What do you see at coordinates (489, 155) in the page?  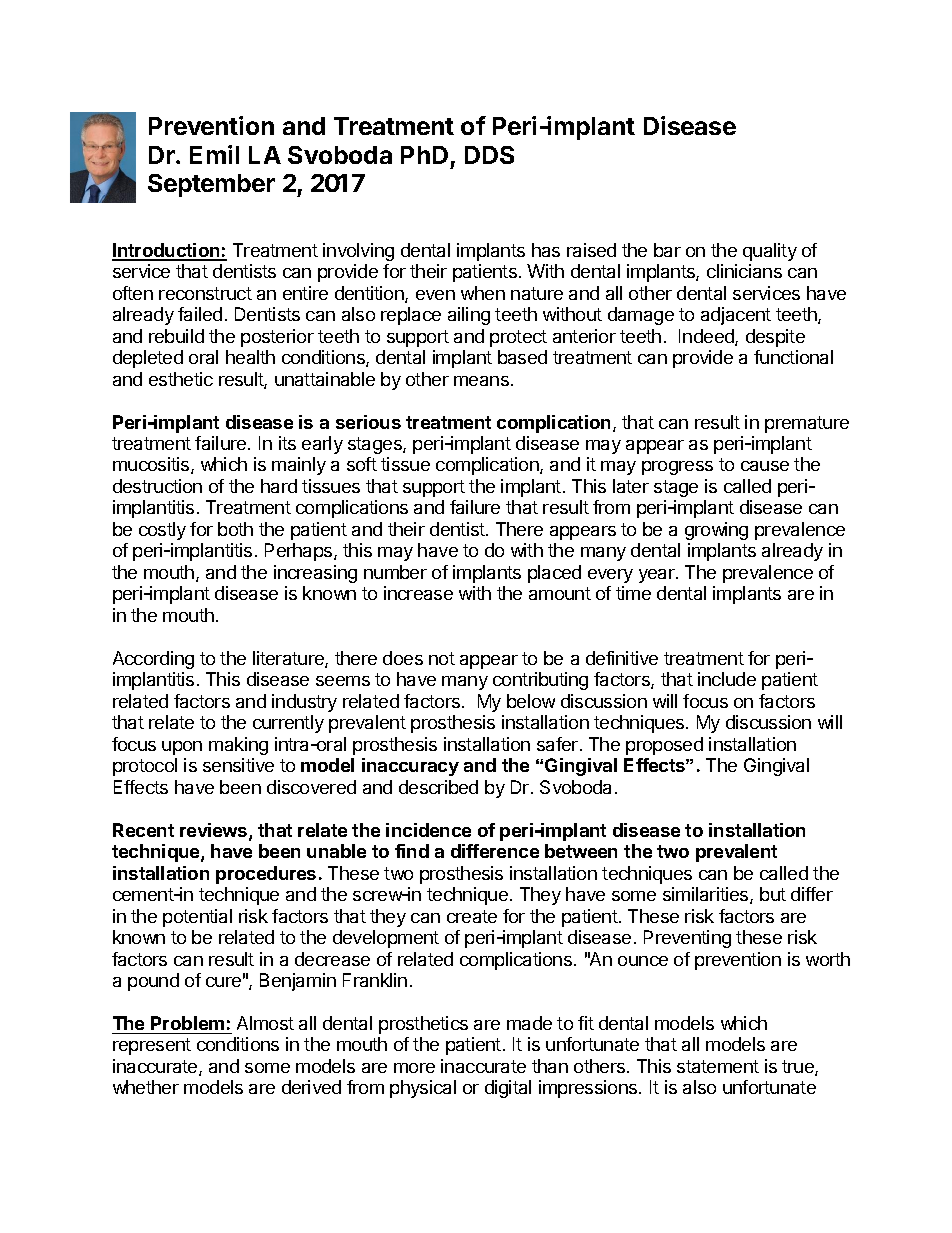 I see `DDS` at bounding box center [489, 155].
